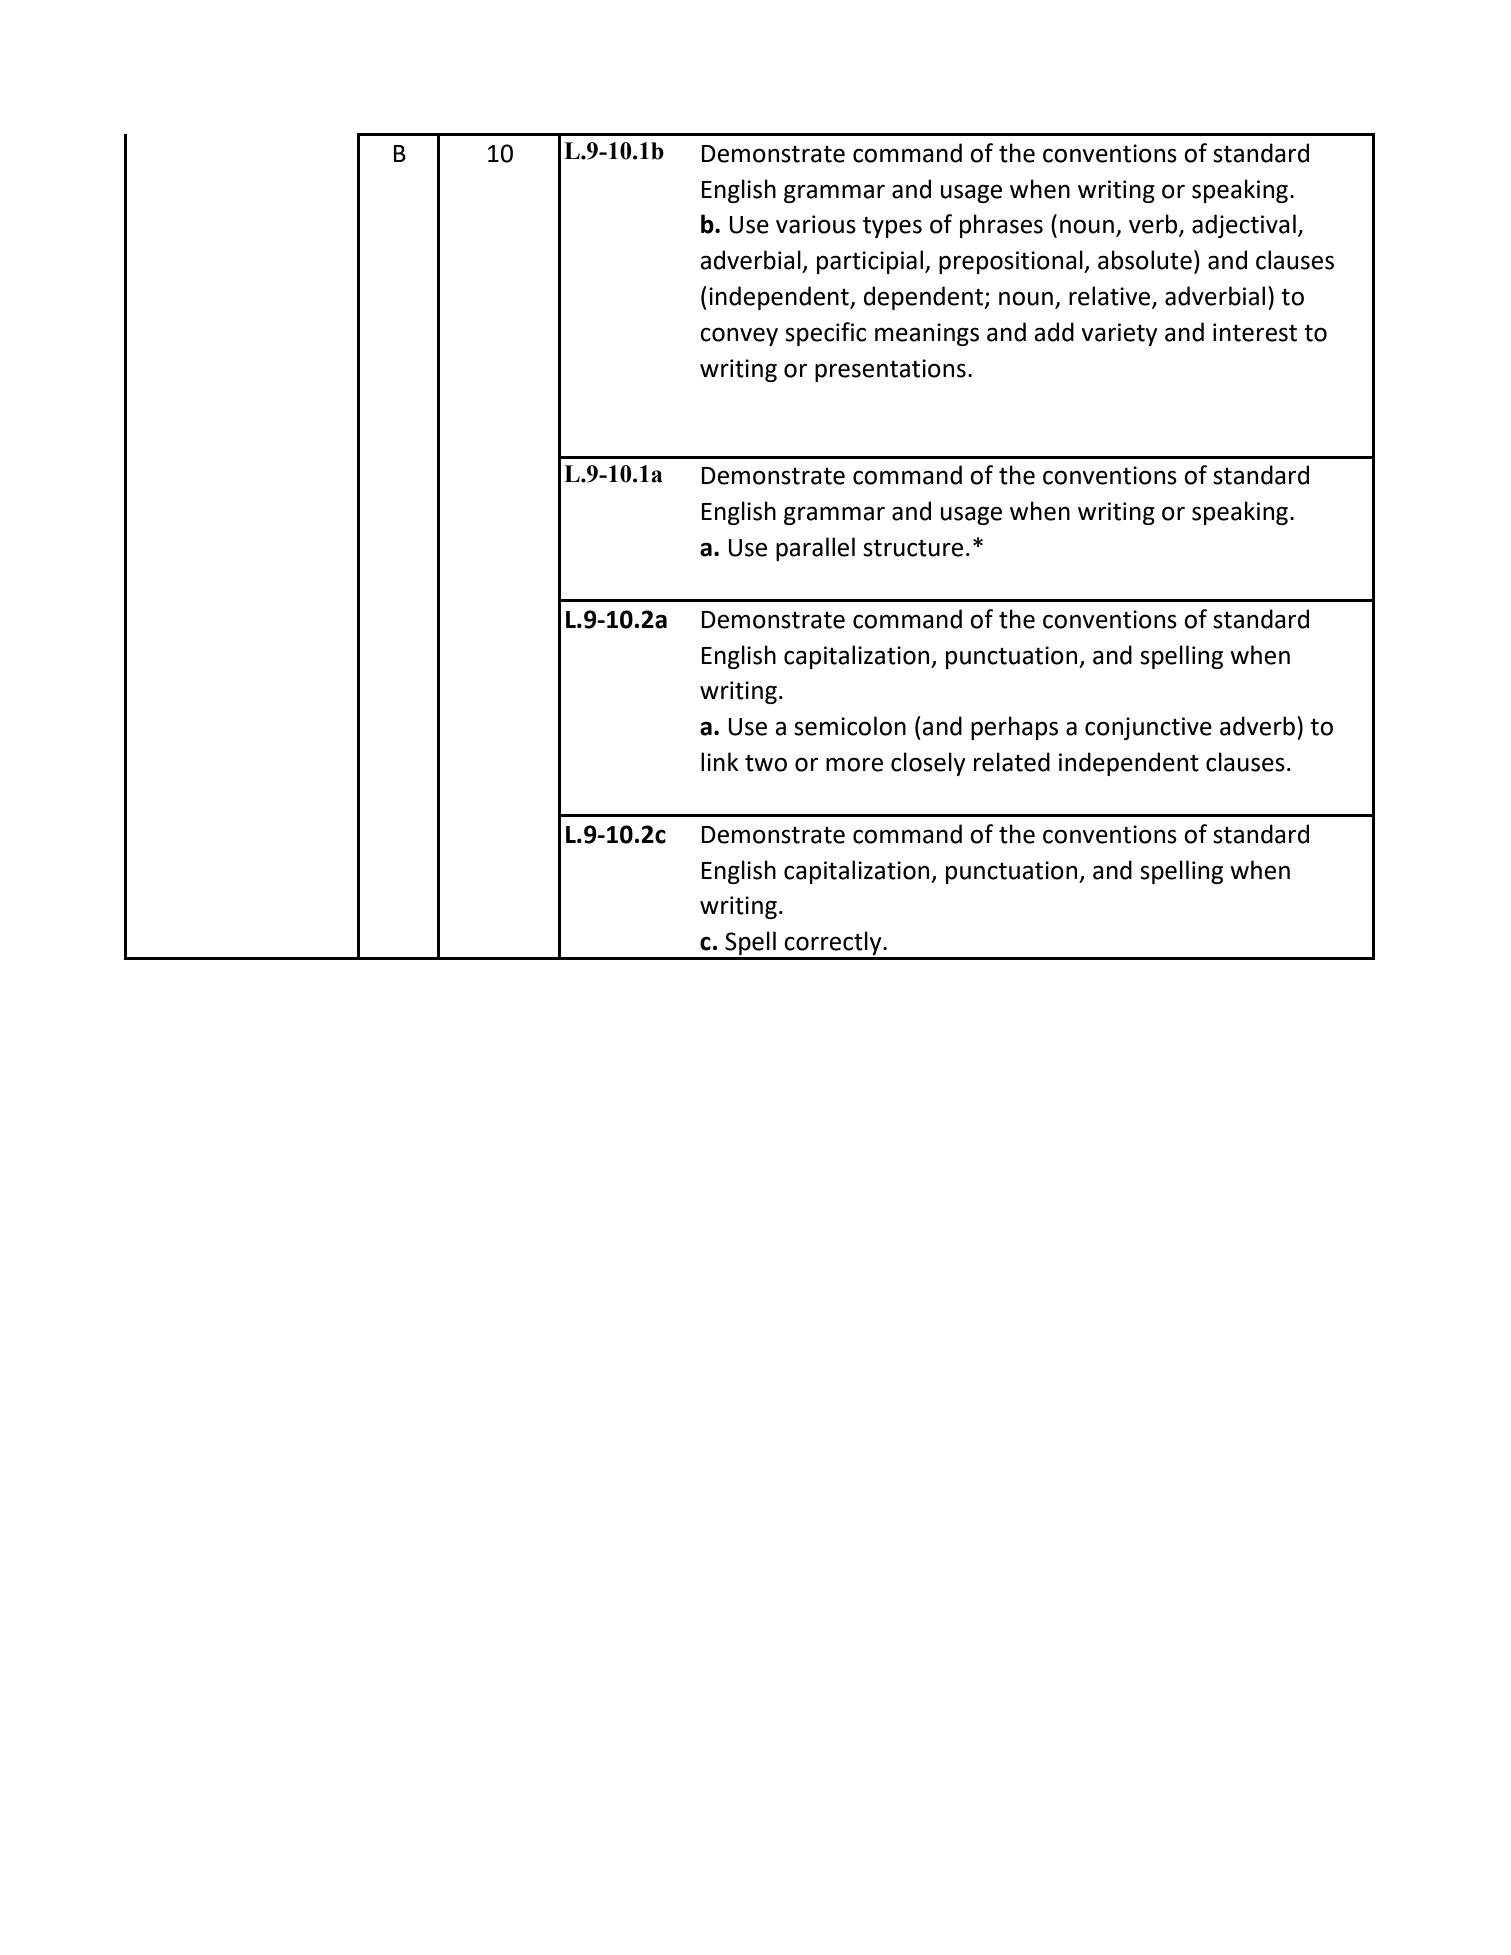 Image resolution: width=1511 pixels, height=1955 pixels. I want to click on related, so click(1012, 762).
